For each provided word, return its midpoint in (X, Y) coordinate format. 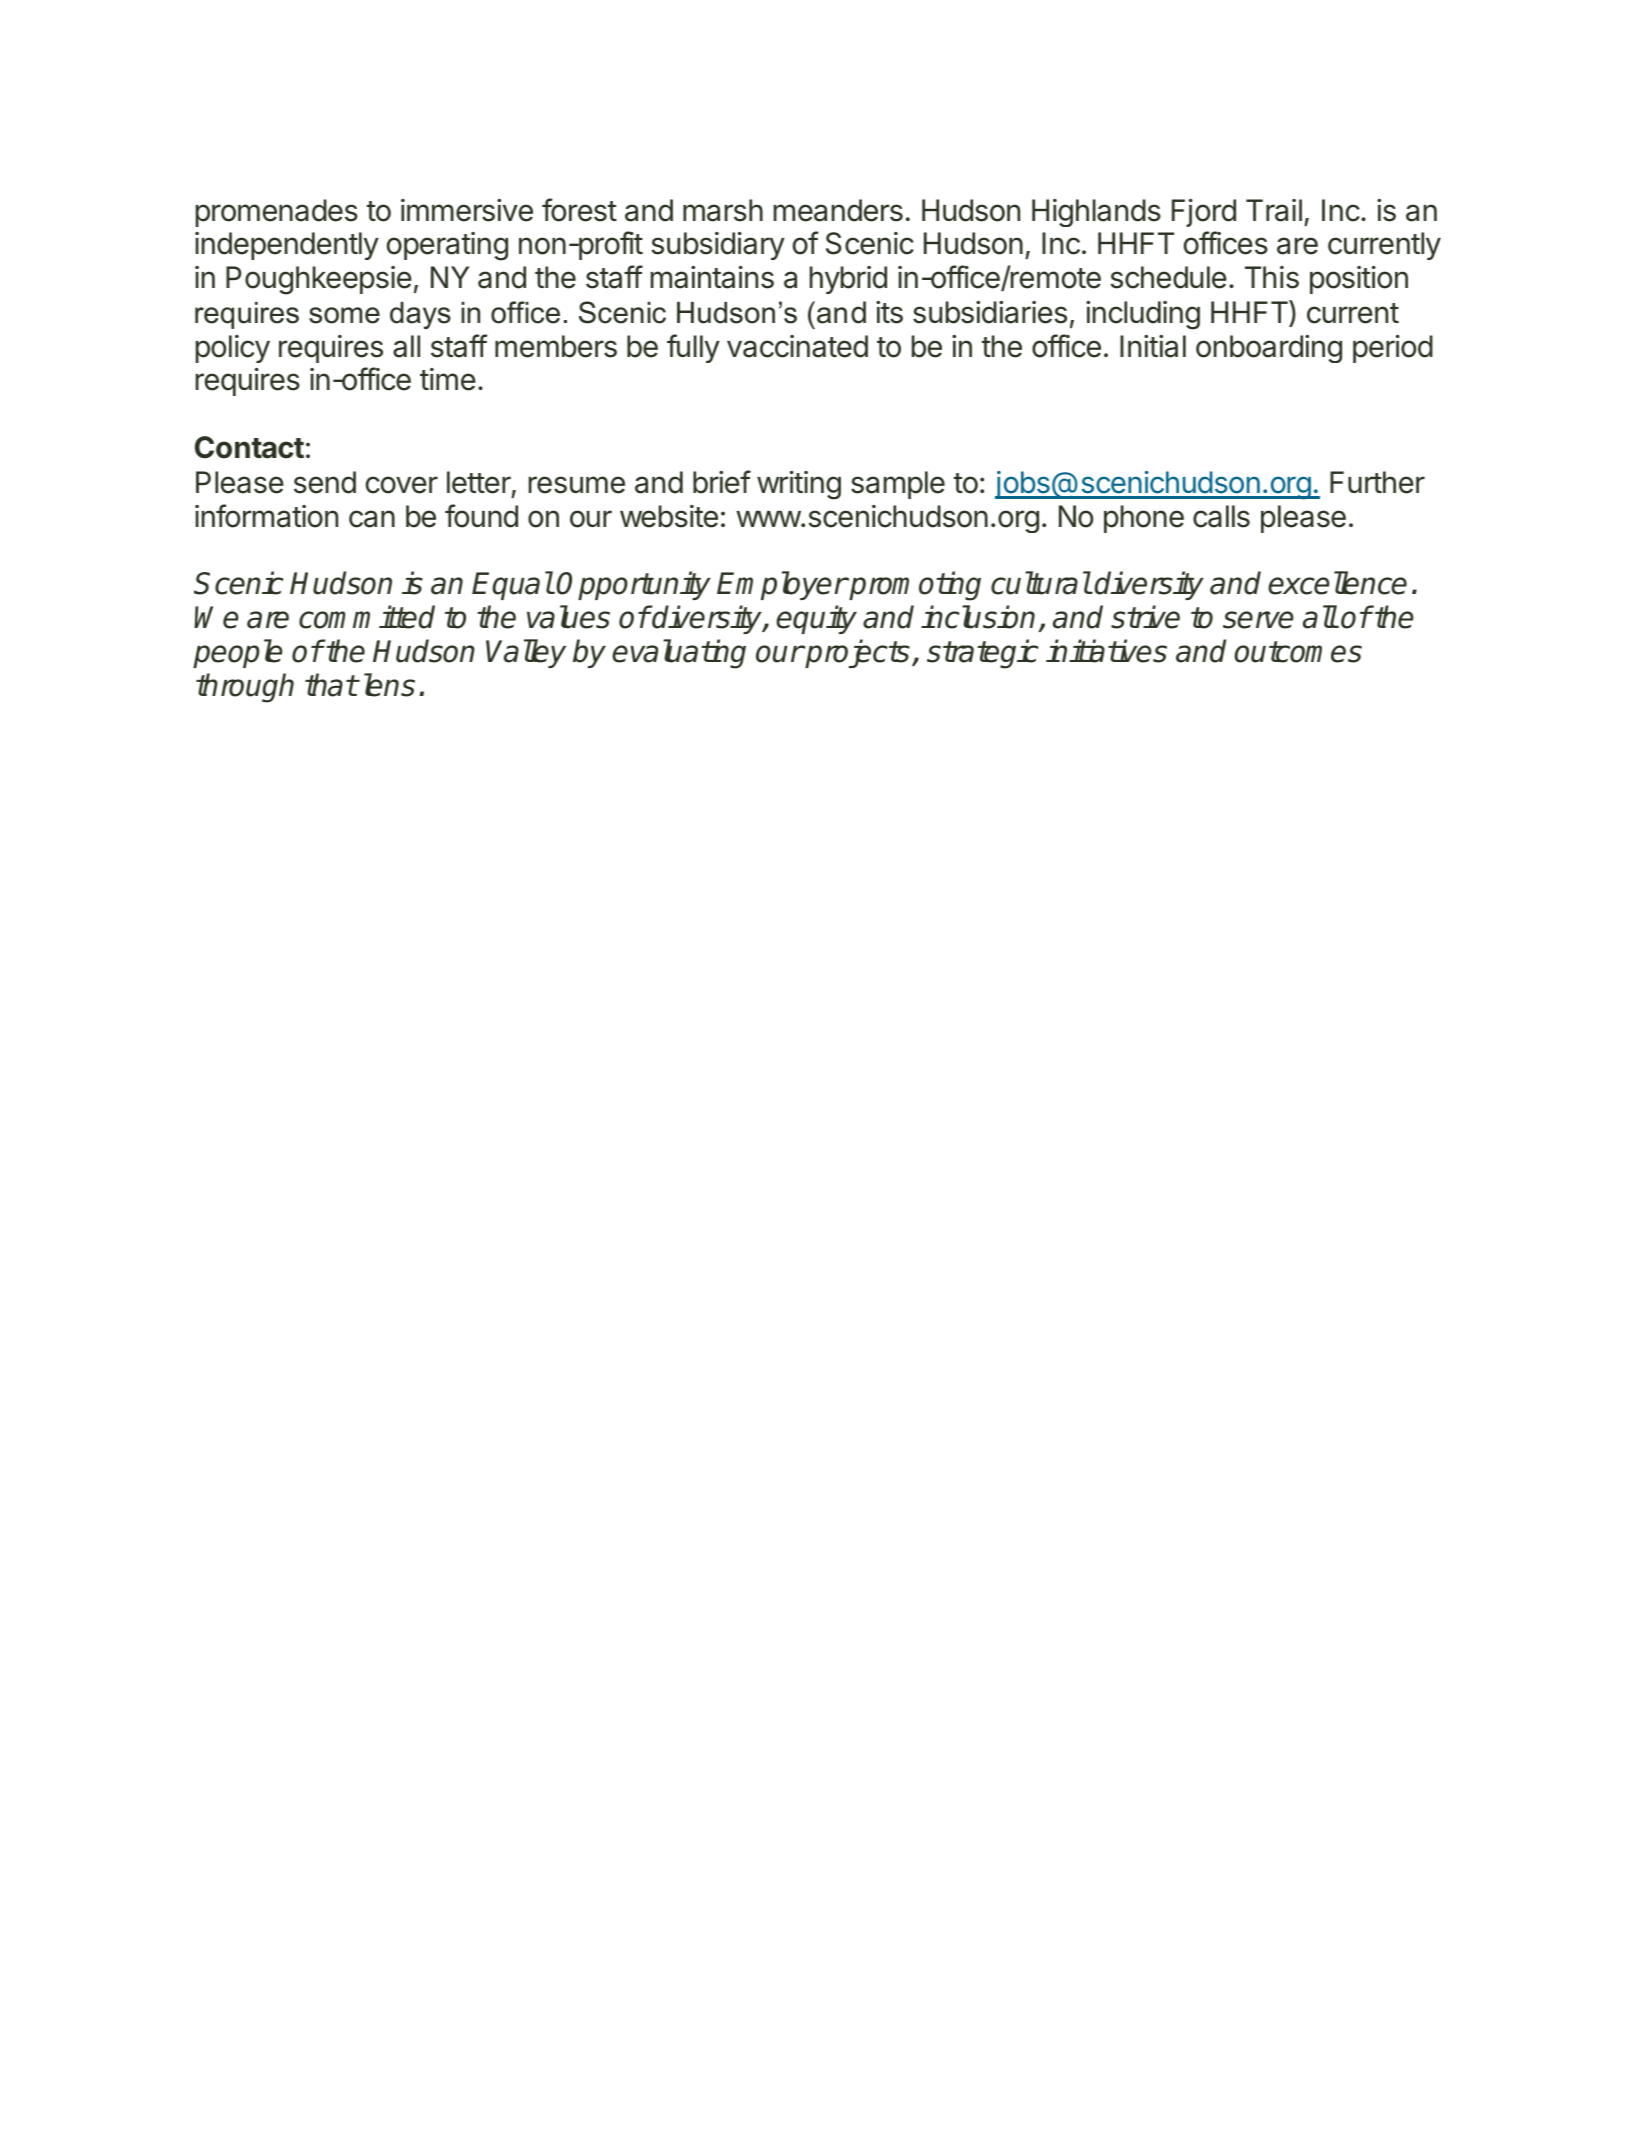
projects (857, 653)
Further (1377, 482)
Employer (782, 585)
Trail (1274, 210)
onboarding (1269, 349)
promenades (277, 213)
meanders (838, 210)
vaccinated (797, 346)
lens (387, 685)
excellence (1337, 583)
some (344, 315)
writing (799, 485)
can (372, 519)
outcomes (1298, 652)
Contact (249, 447)
